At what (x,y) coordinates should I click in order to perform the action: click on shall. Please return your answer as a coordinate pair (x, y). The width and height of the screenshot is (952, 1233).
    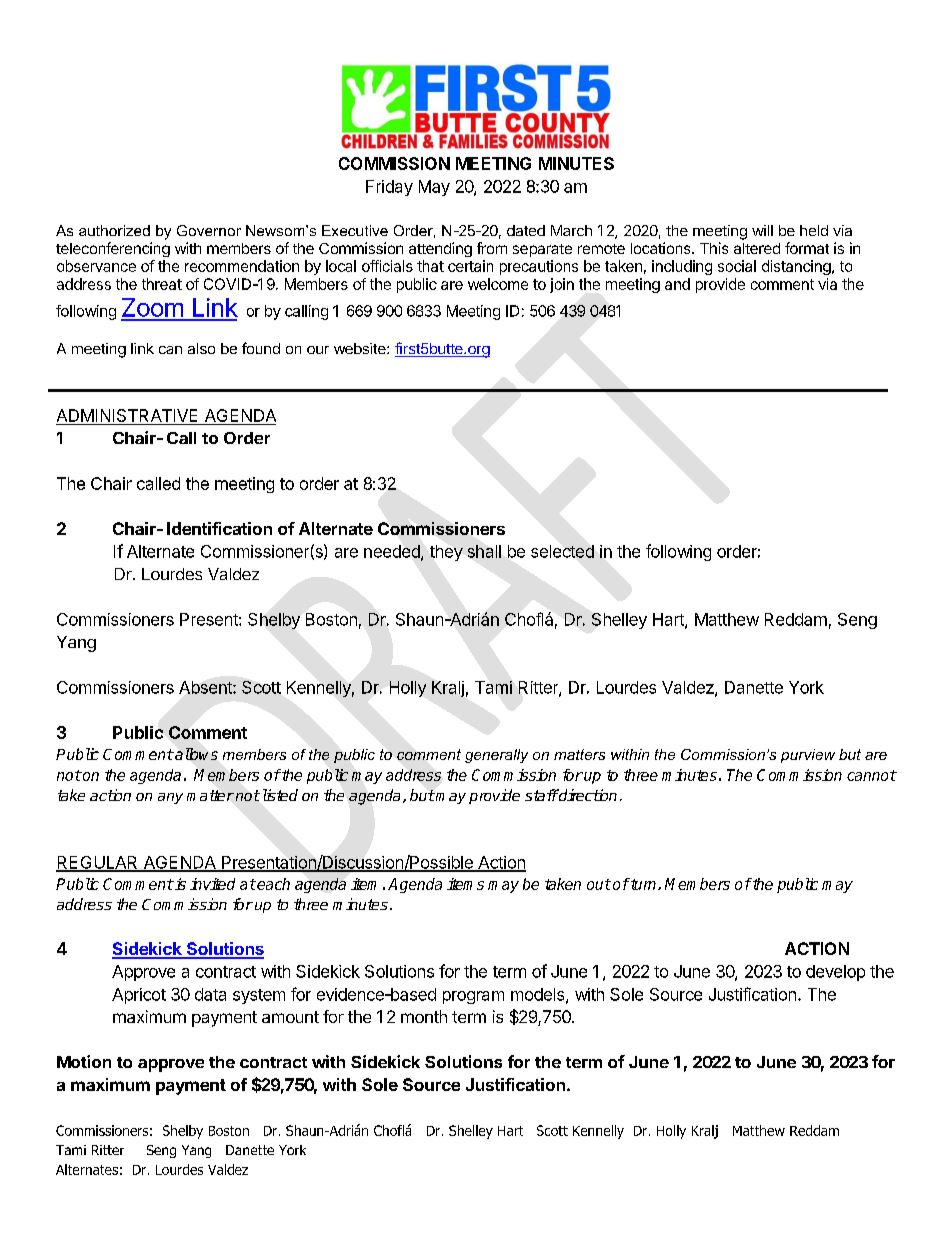
    Looking at the image, I should click on (484, 551).
